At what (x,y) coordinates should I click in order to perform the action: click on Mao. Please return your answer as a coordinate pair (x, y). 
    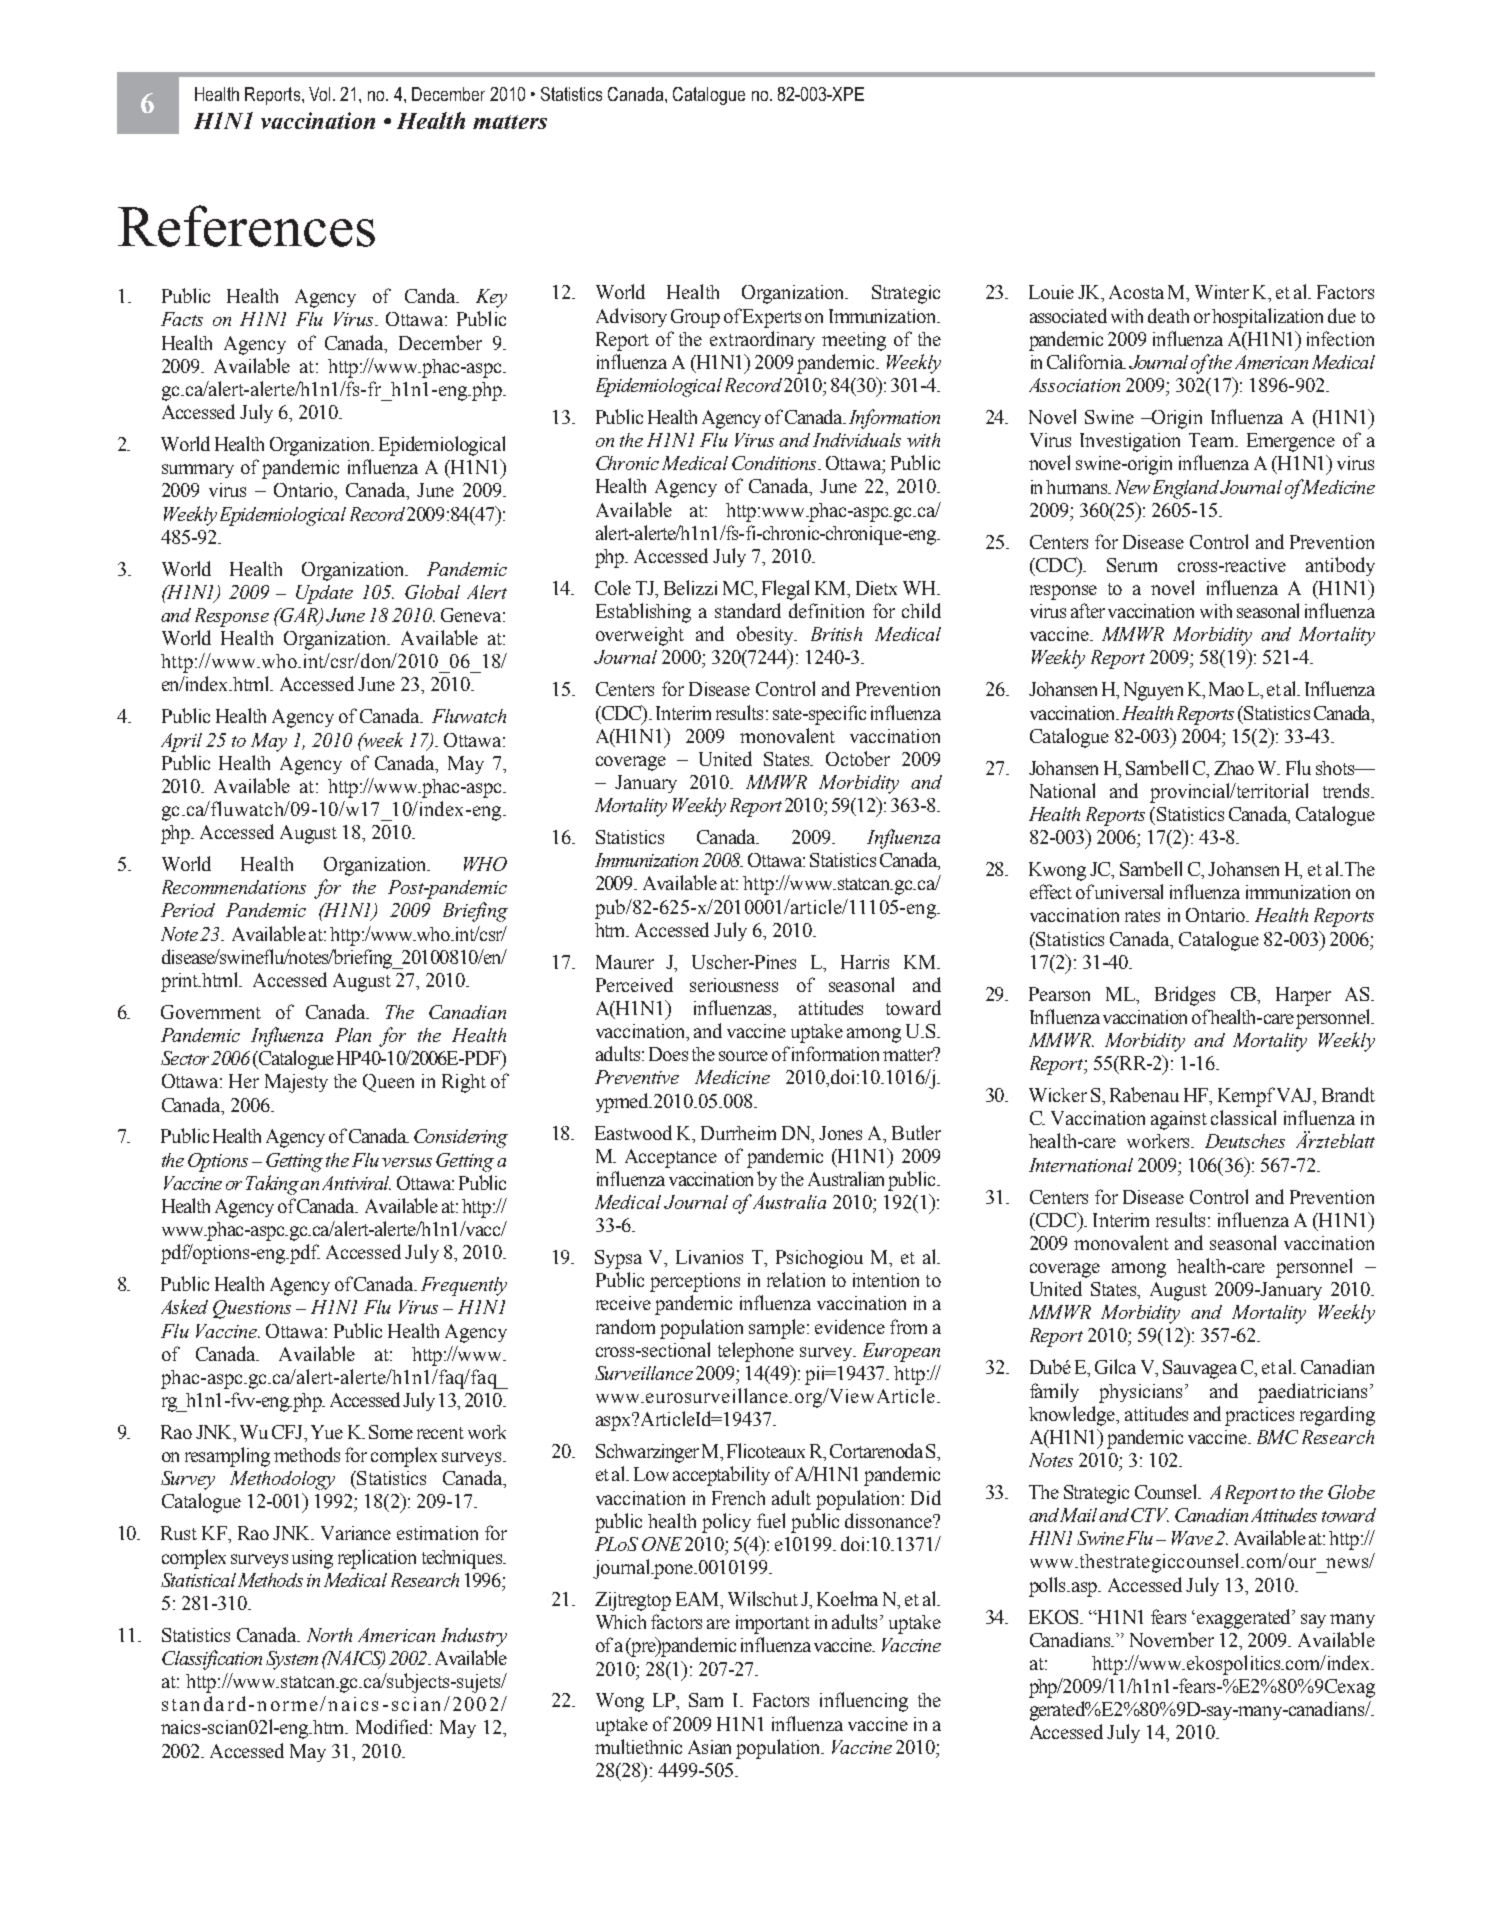
    Looking at the image, I should click on (1226, 689).
